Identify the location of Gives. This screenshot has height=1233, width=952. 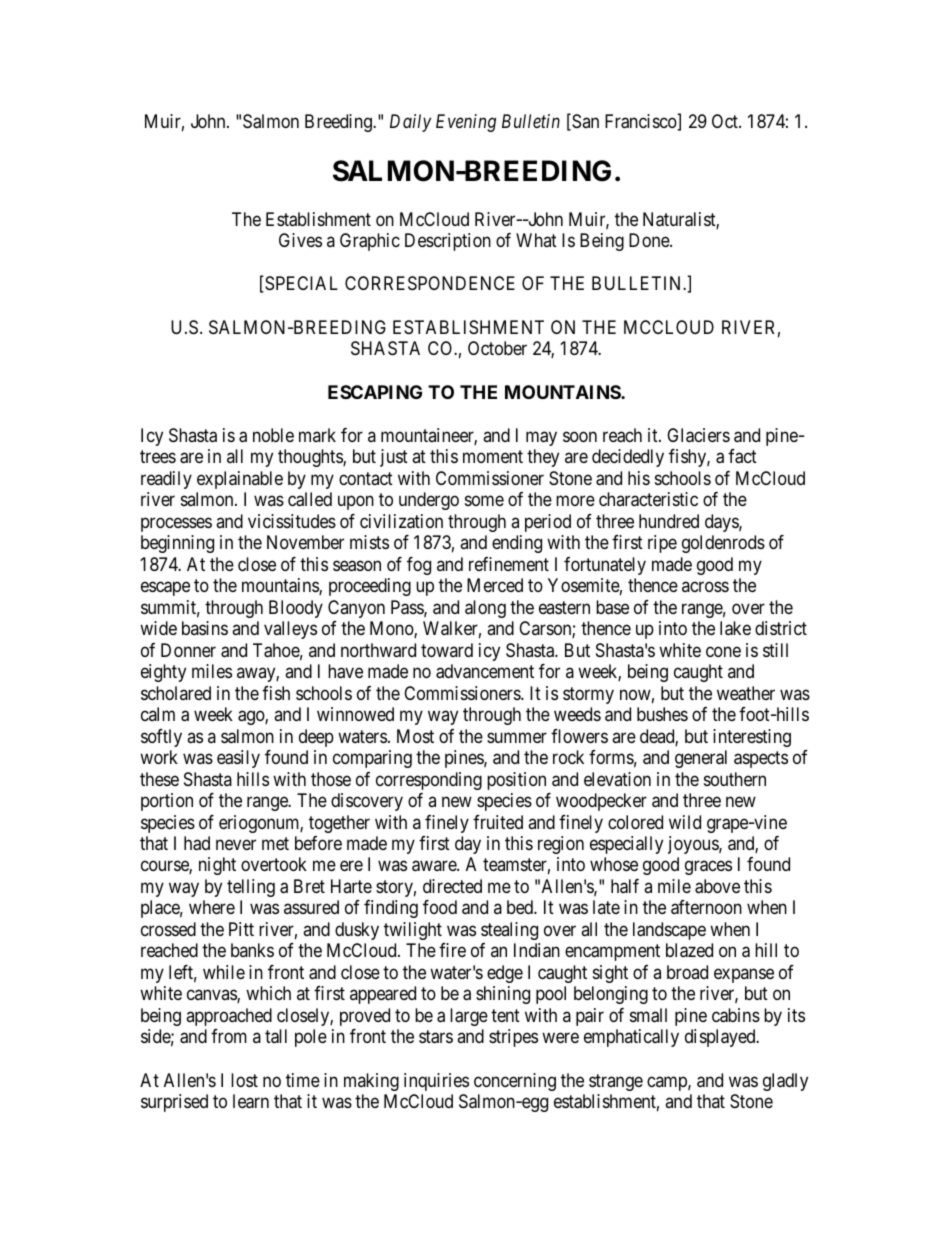
(300, 240).
